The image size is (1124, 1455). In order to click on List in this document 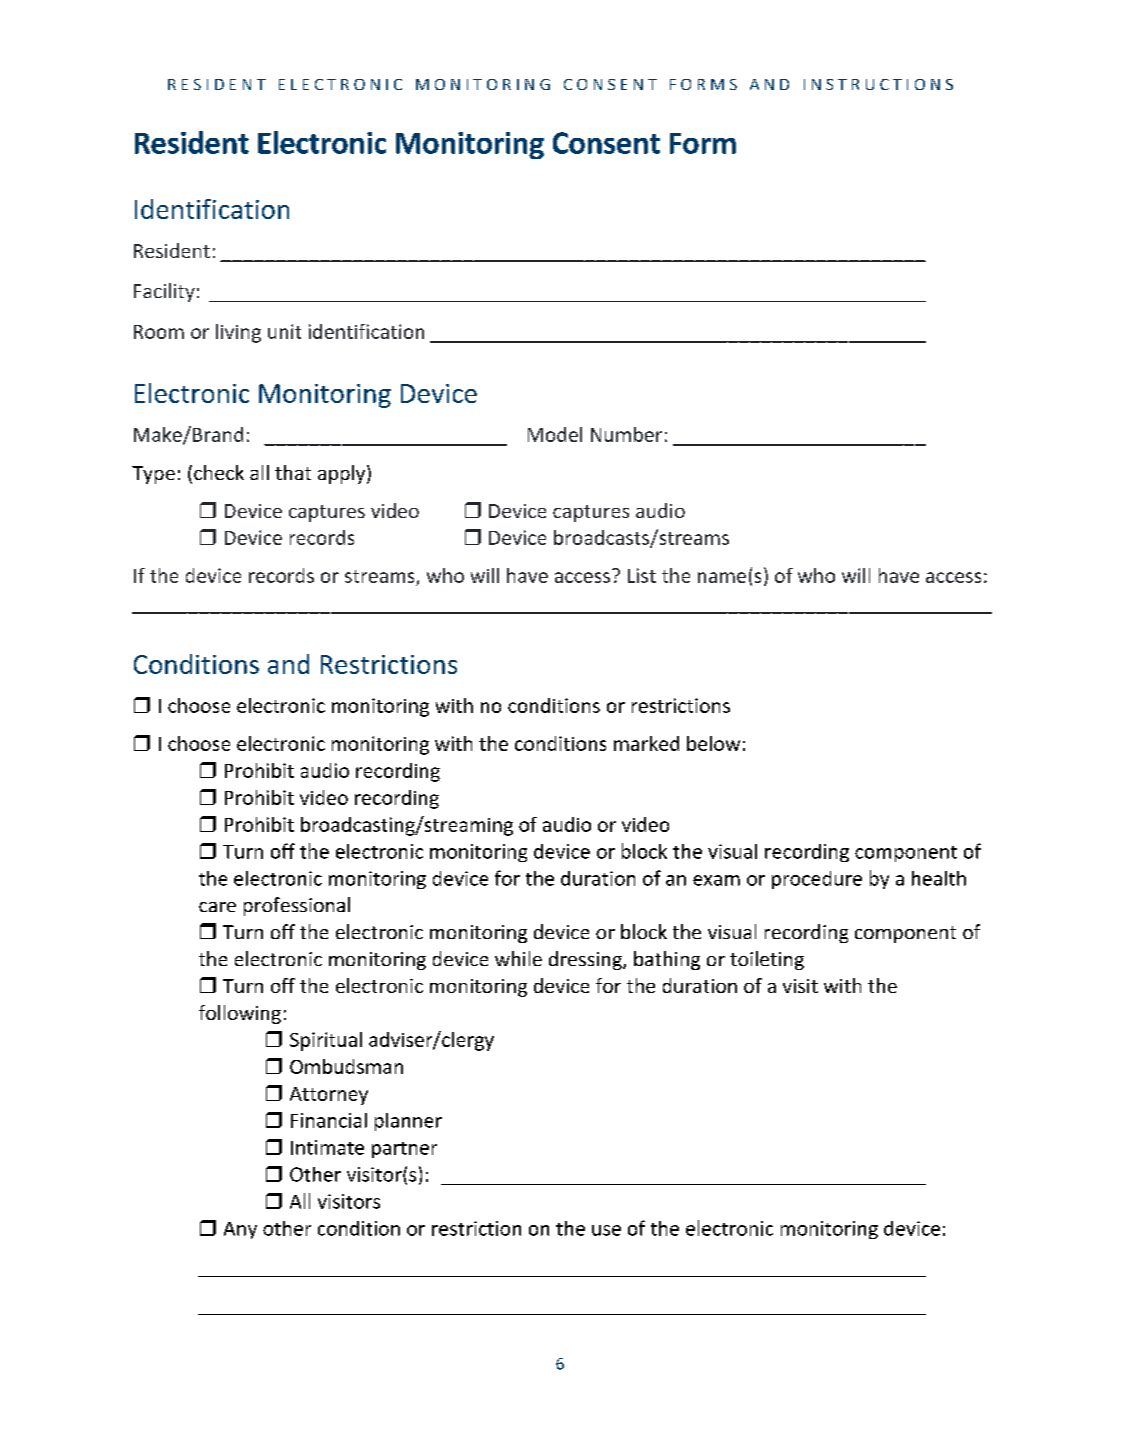, I will do `click(642, 575)`.
